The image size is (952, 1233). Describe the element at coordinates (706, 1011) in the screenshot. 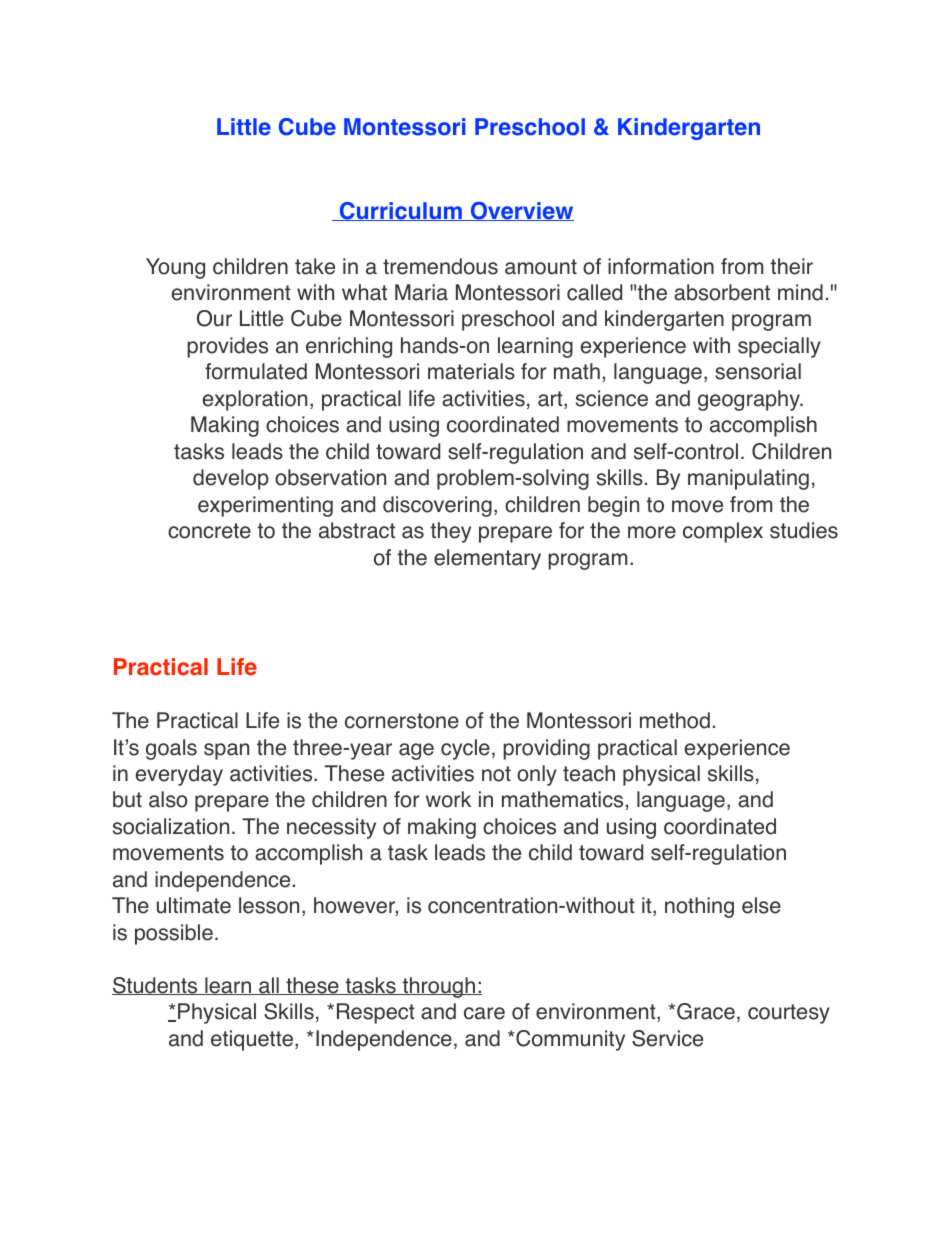

I see `Grace` at that location.
